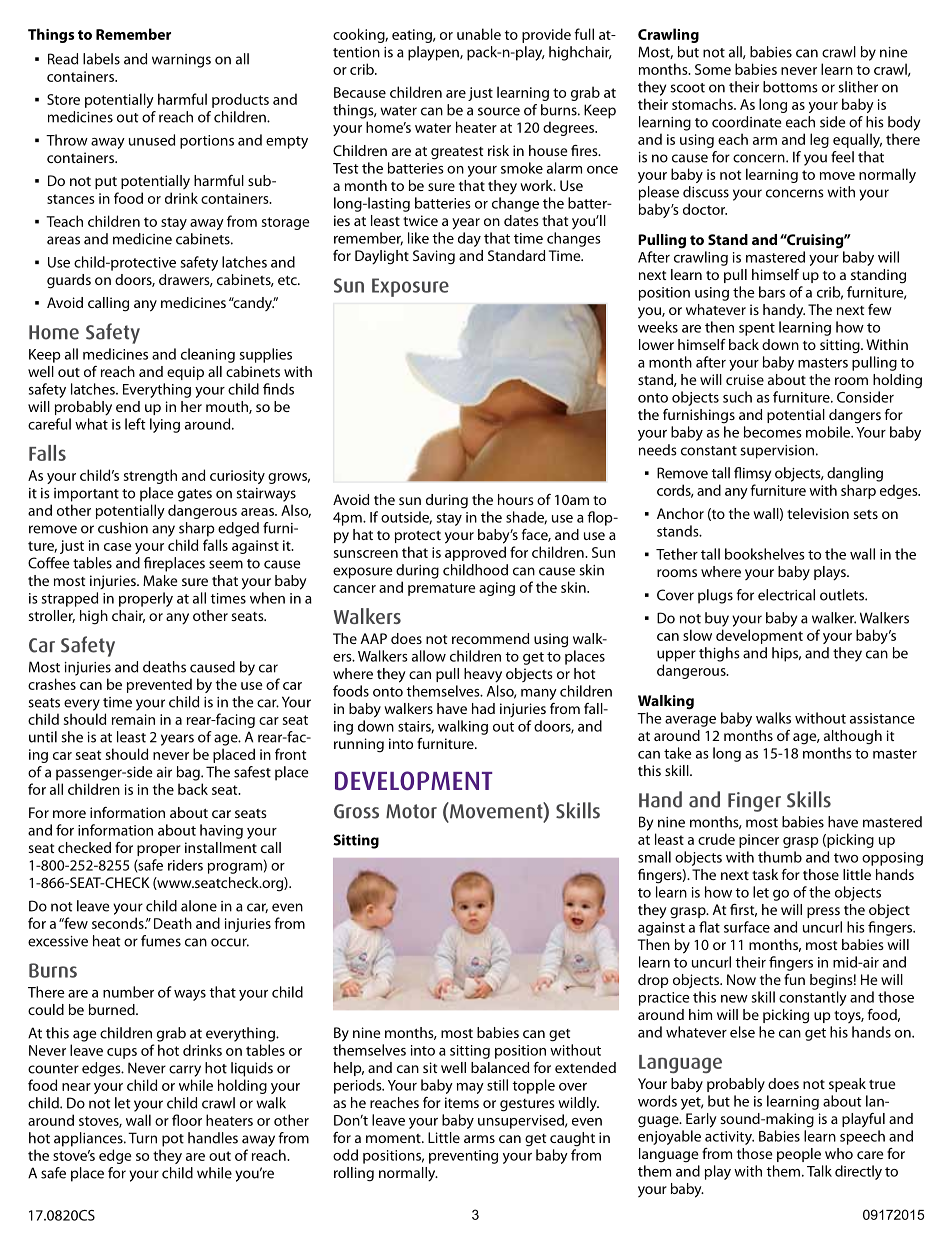  What do you see at coordinates (479, 34) in the page?
I see `unable` at bounding box center [479, 34].
